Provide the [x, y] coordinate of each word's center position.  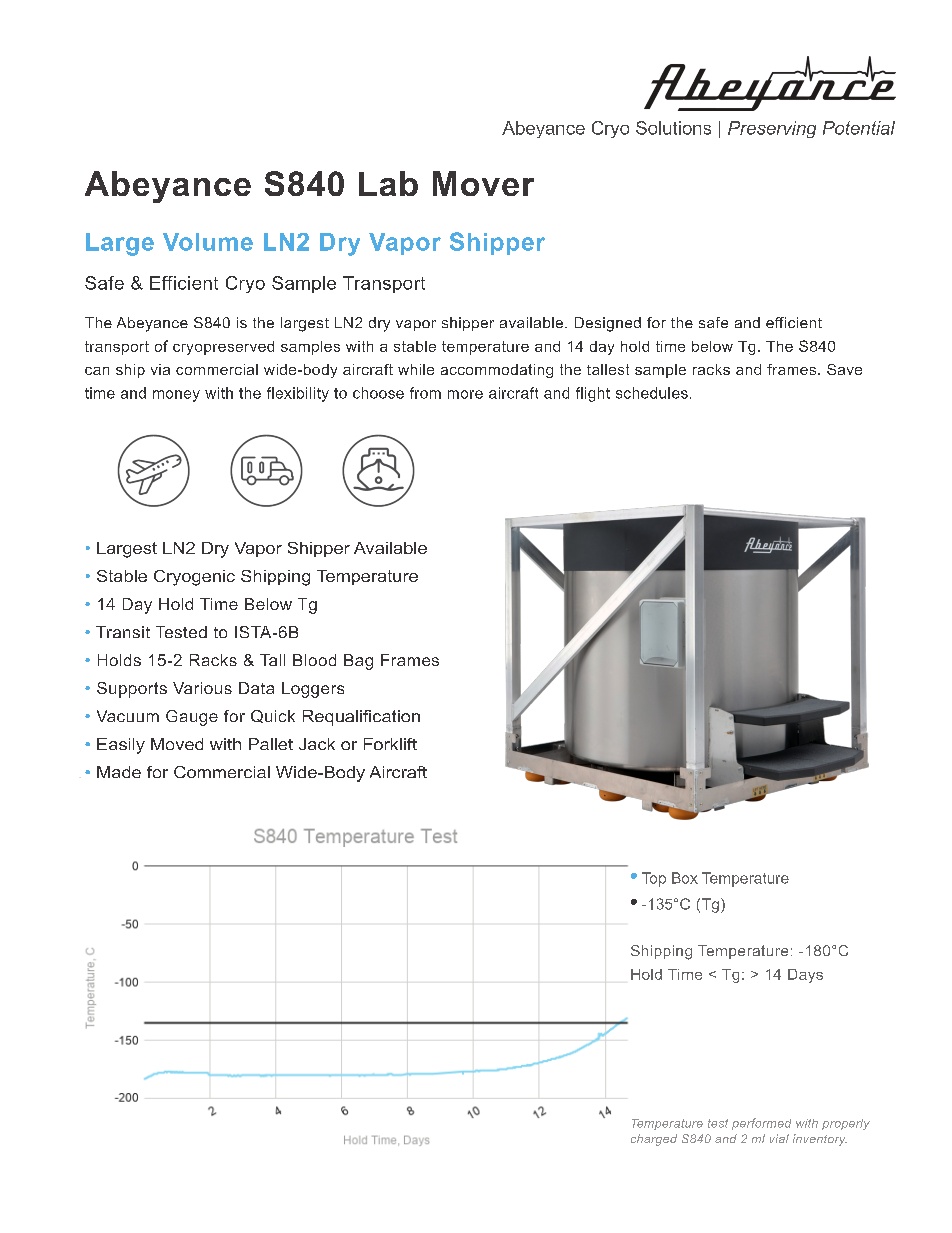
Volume [208, 242]
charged [654, 1140]
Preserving [772, 129]
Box [685, 878]
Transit [123, 632]
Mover [483, 183]
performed [761, 1124]
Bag [358, 662]
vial [779, 1138]
